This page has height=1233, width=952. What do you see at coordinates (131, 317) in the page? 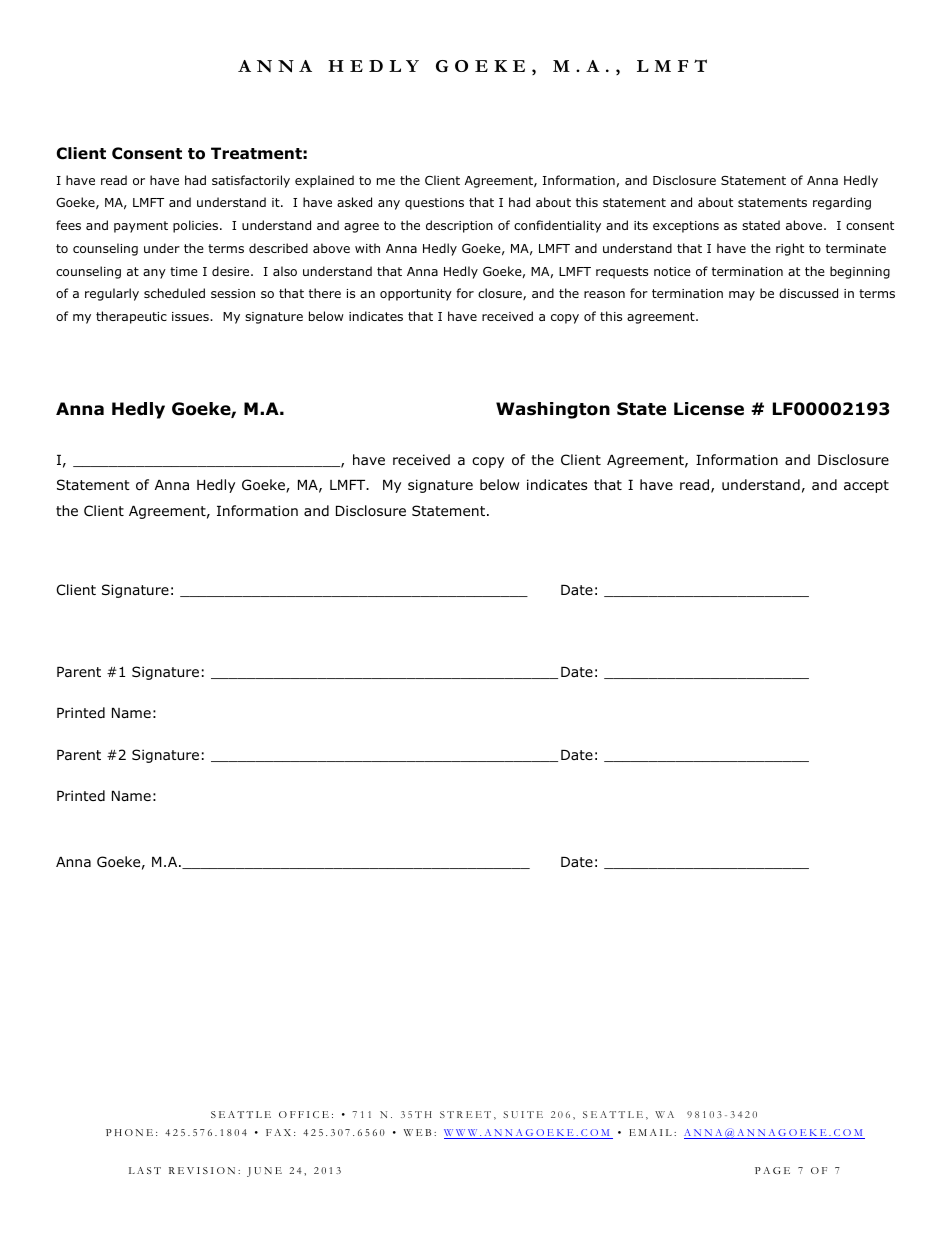
I see `therapeutic` at bounding box center [131, 317].
